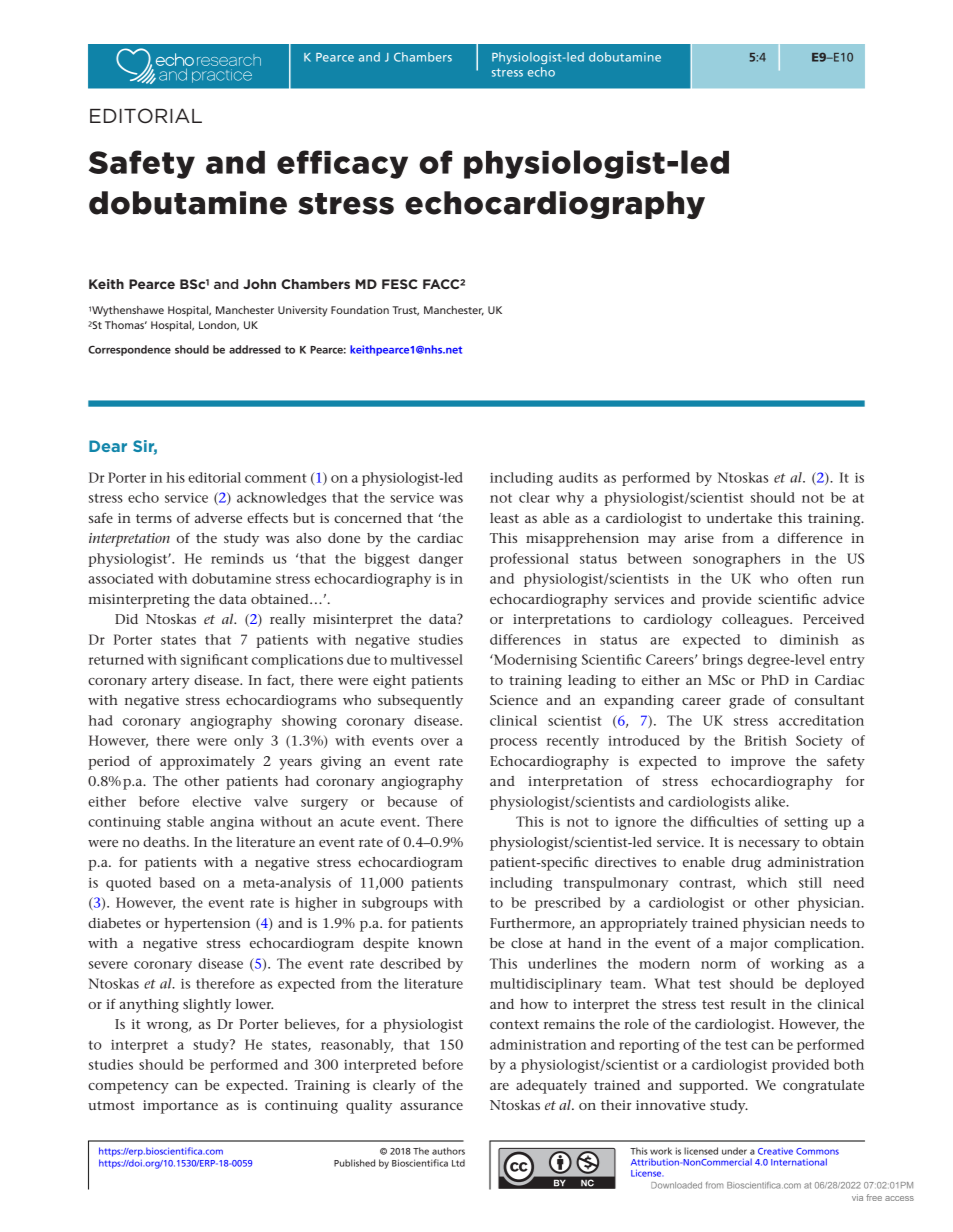 The height and width of the screenshot is (1232, 953). Describe the element at coordinates (342, 164) in the screenshot. I see `efficacy` at that location.
